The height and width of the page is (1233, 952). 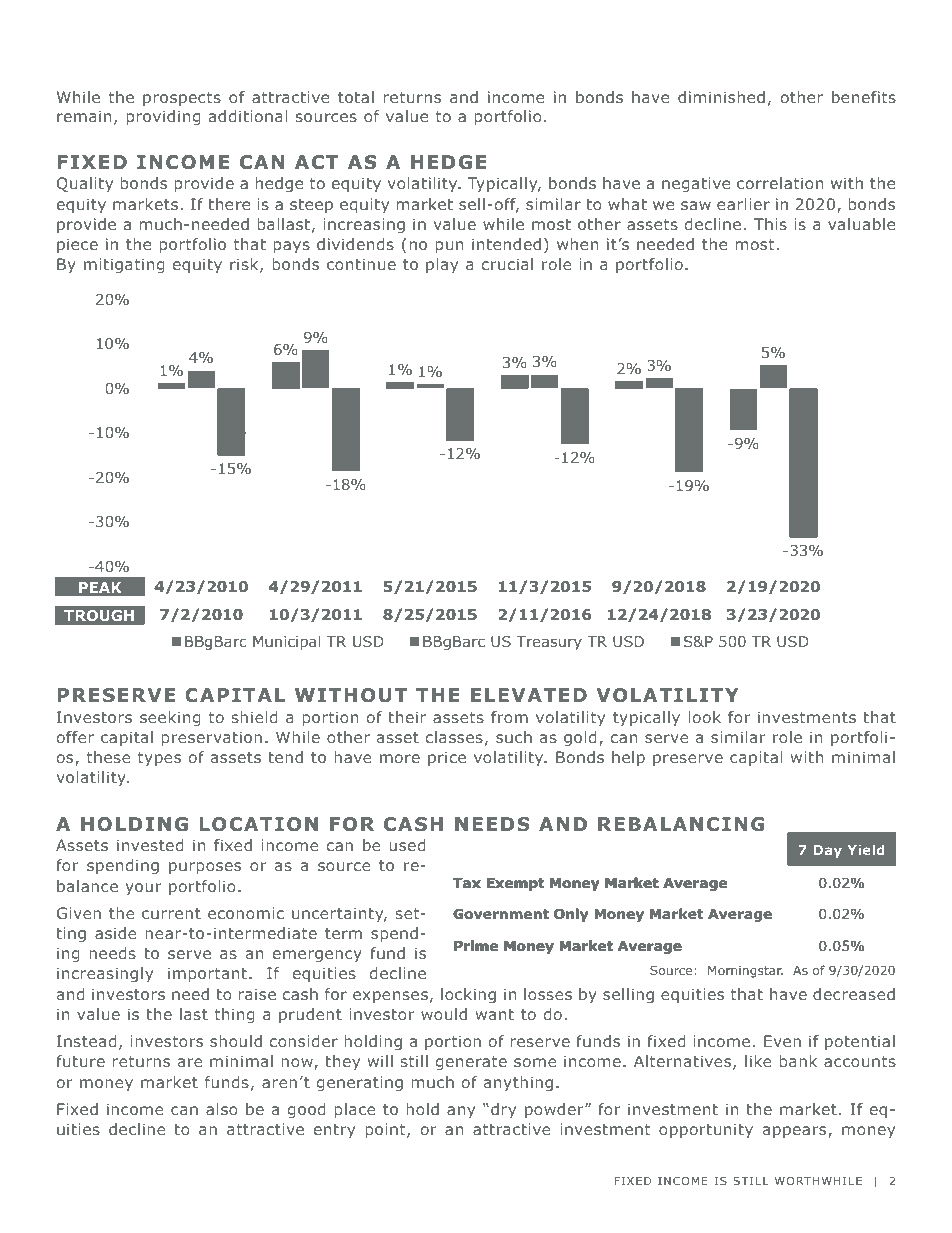 I want to click on invested, so click(x=150, y=845).
